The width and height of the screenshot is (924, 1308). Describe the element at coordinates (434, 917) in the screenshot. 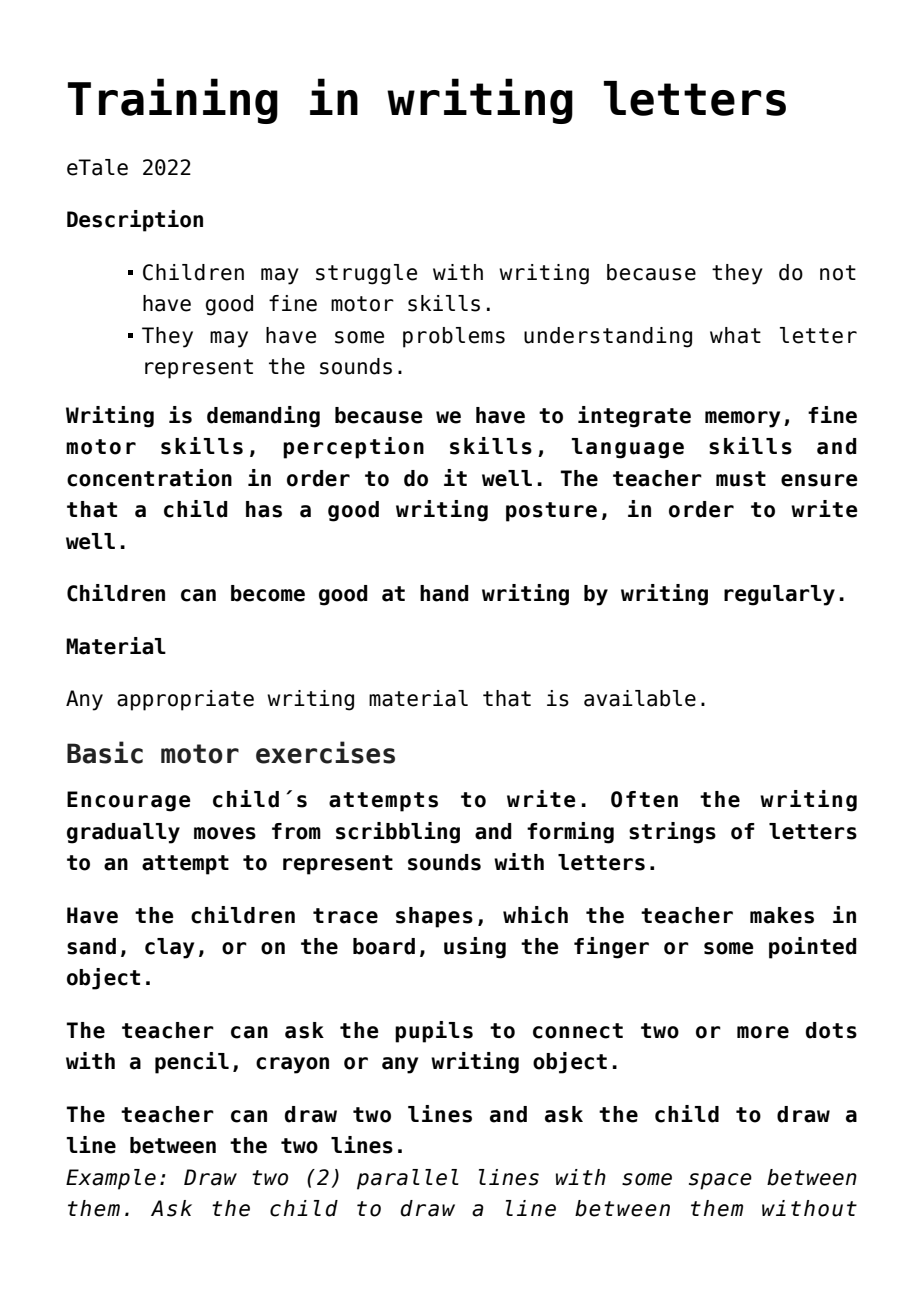

I see `shapes` at that location.
